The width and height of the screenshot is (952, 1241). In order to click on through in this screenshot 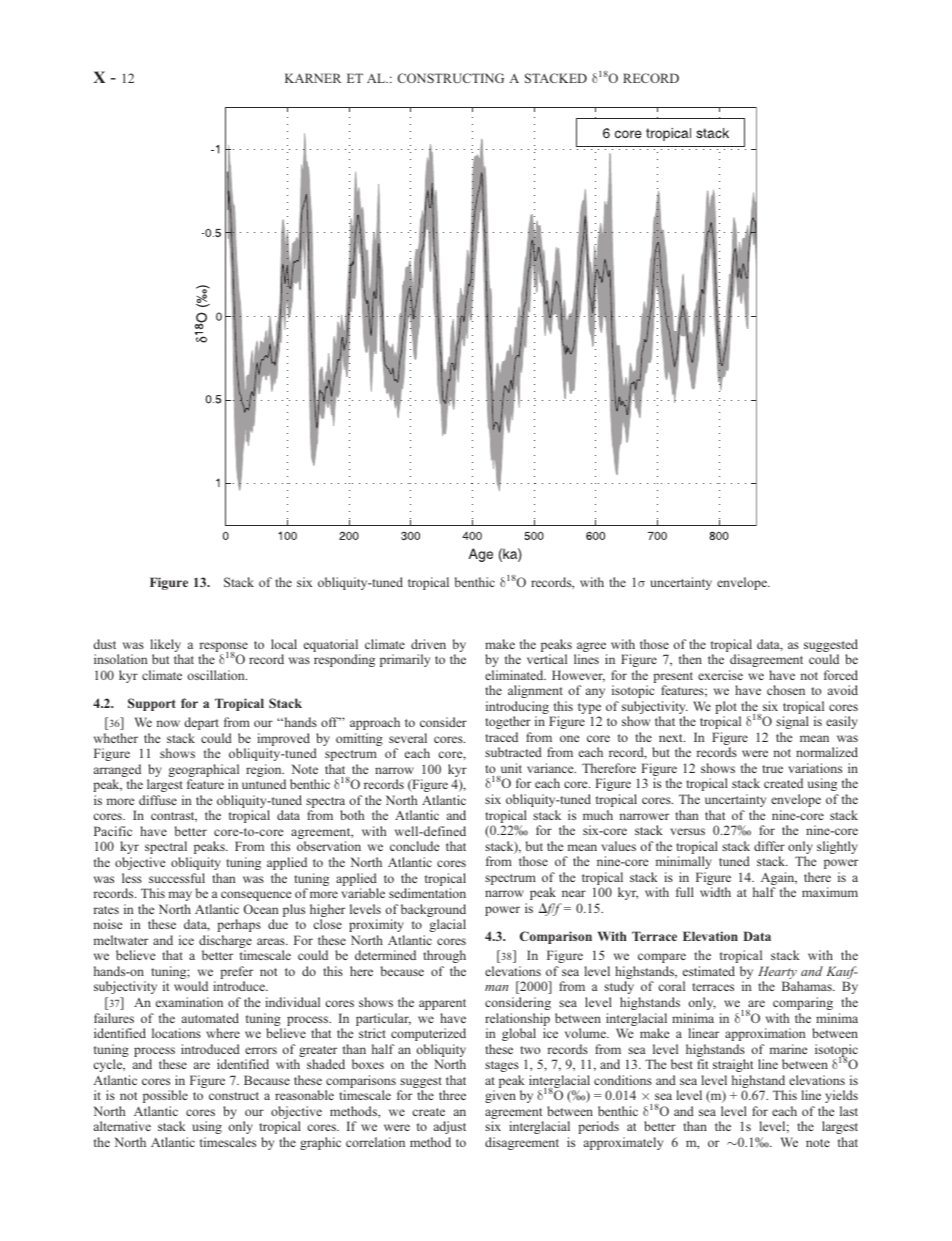, I will do `click(444, 956)`.
